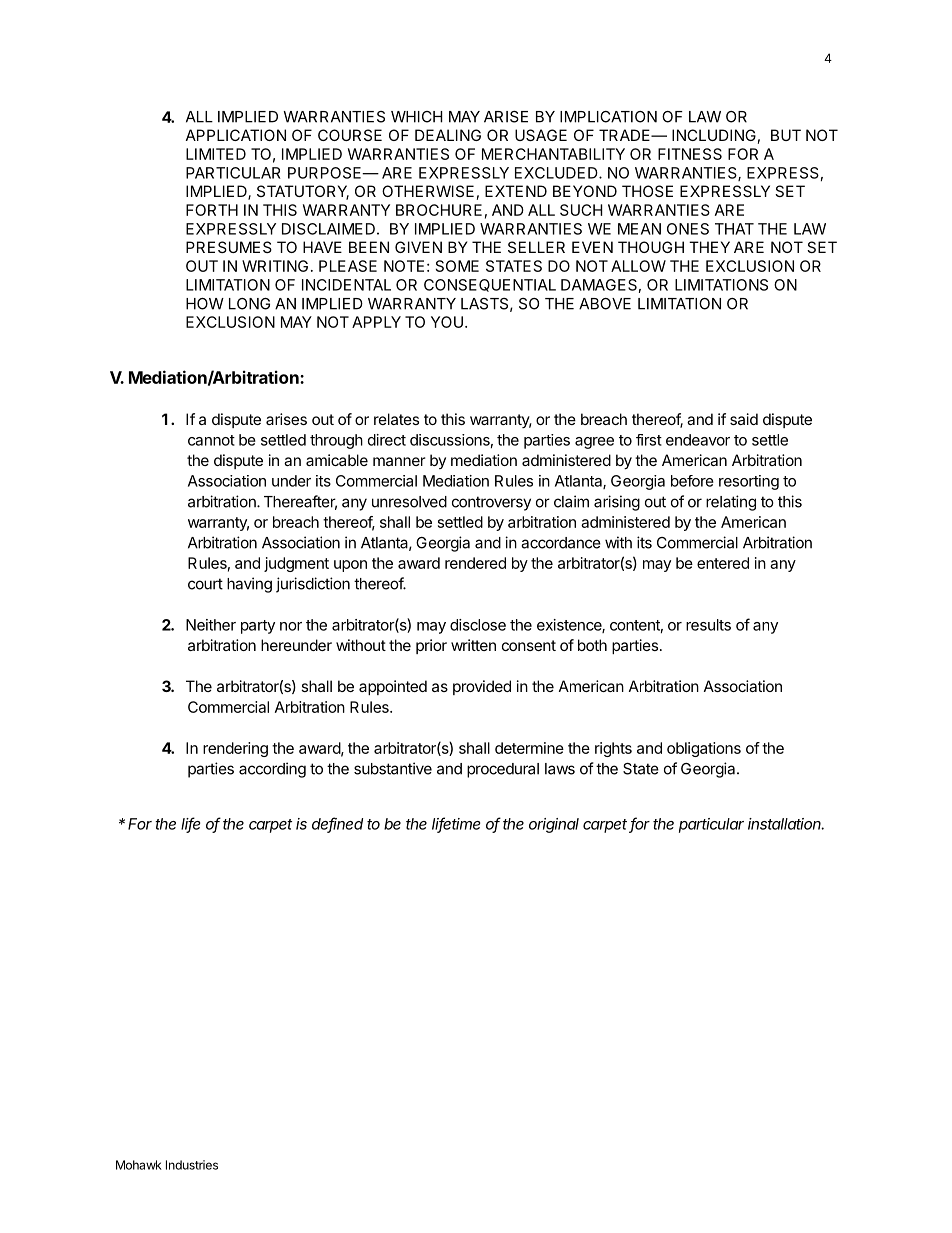  What do you see at coordinates (216, 154) in the document?
I see `LIMITED` at bounding box center [216, 154].
